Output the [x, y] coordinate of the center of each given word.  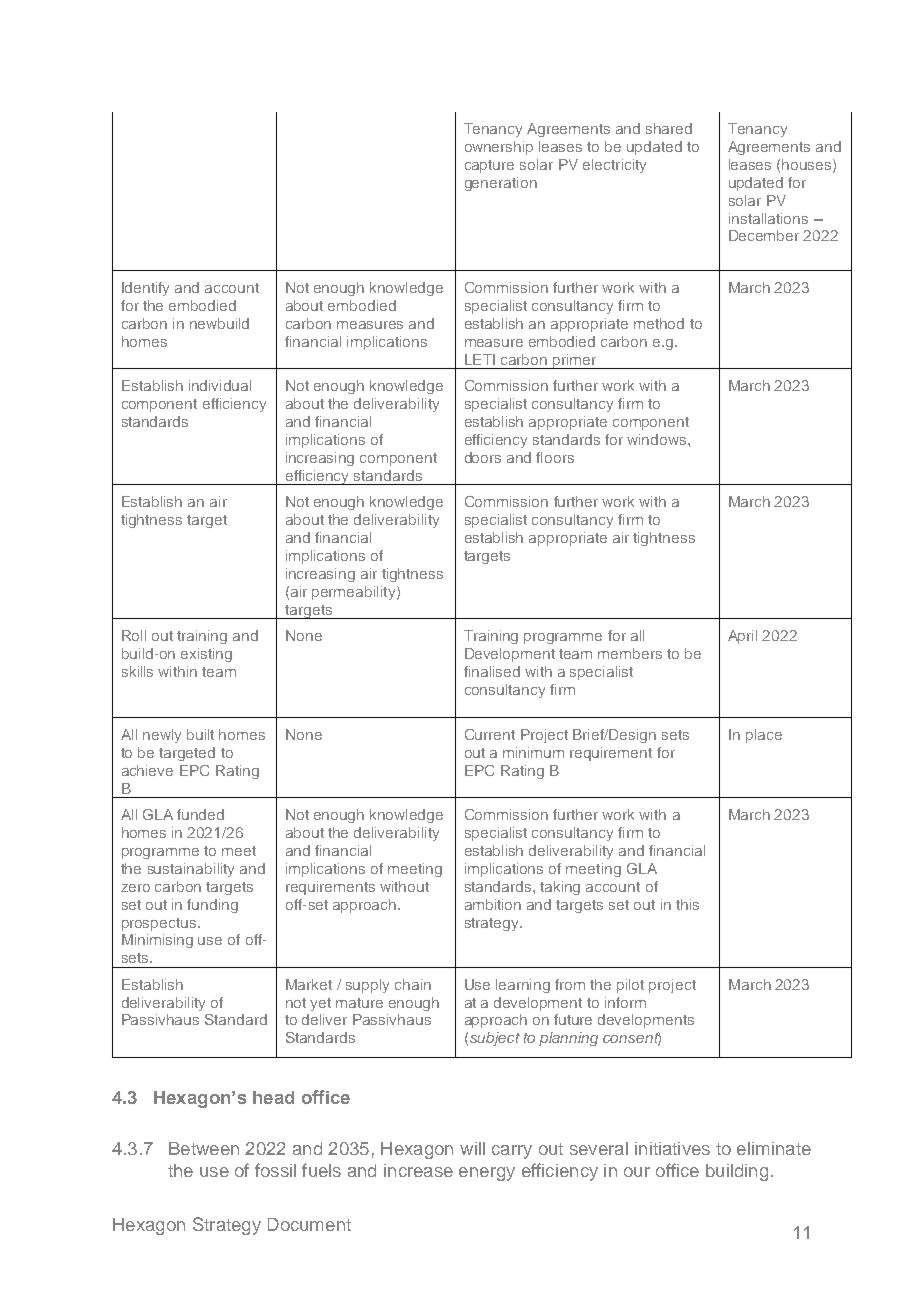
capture [489, 166]
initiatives [672, 1148]
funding [212, 906]
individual [220, 385]
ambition [493, 904]
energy [487, 1174]
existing [206, 655]
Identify [145, 289]
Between [204, 1148]
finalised [492, 671]
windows [658, 439]
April [742, 637]
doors [483, 457]
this [687, 904]
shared [669, 128]
